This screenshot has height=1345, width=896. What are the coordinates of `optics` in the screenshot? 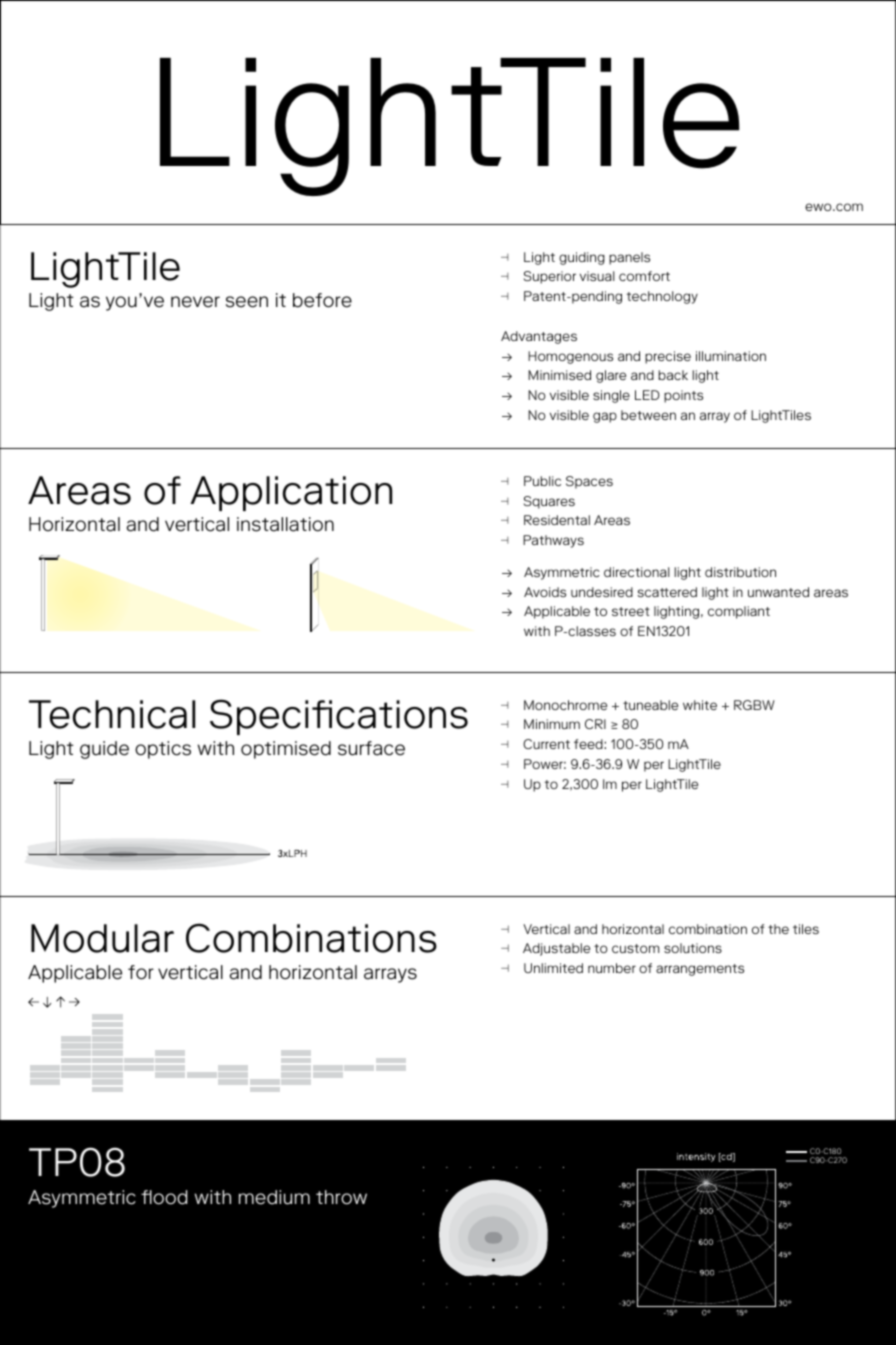 It's located at (163, 750).
